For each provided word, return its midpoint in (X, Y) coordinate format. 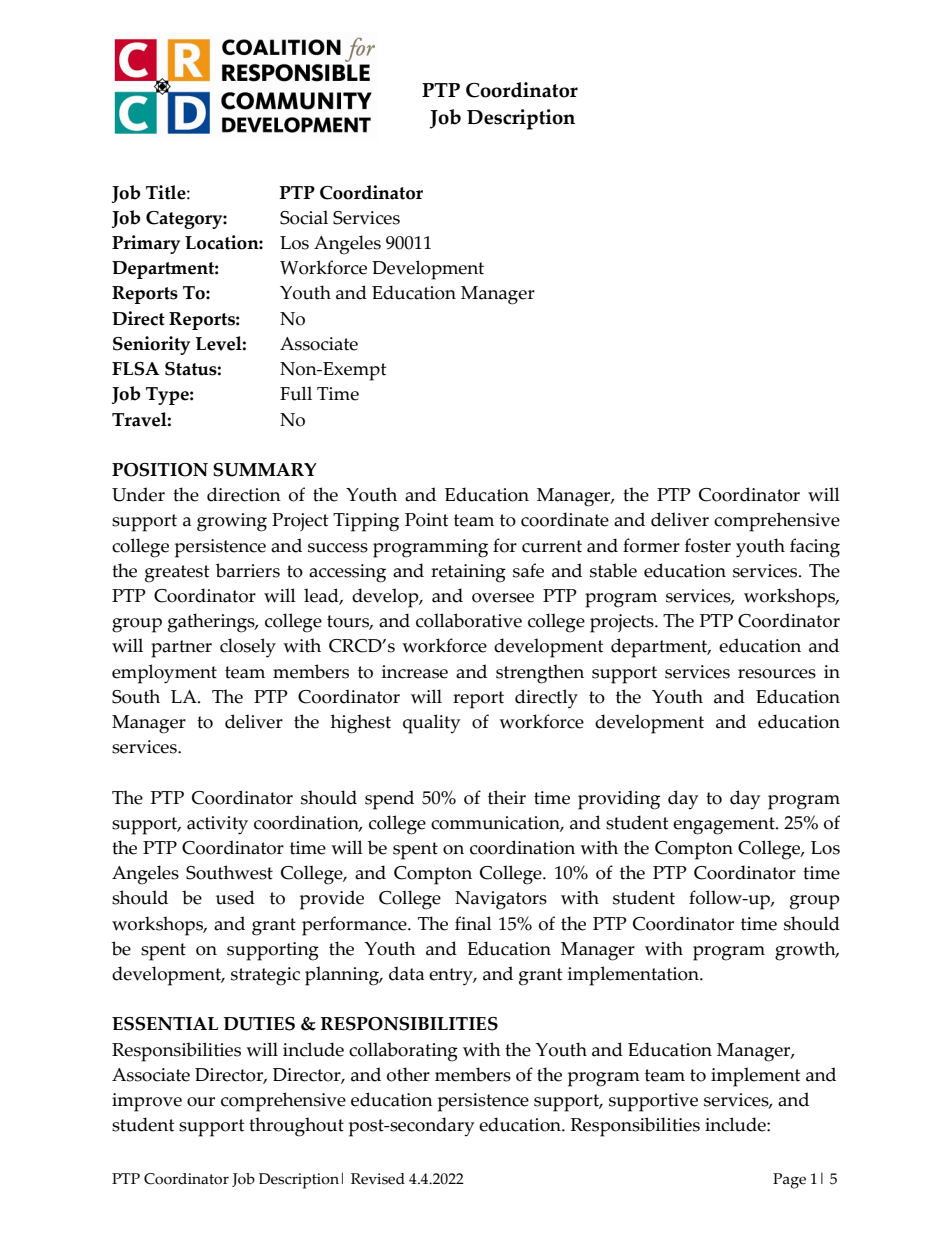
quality (431, 724)
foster (708, 545)
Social (304, 217)
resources (777, 674)
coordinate (565, 519)
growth (806, 951)
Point (426, 520)
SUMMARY (265, 470)
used (235, 897)
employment (164, 674)
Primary (146, 244)
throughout (296, 1127)
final (473, 923)
